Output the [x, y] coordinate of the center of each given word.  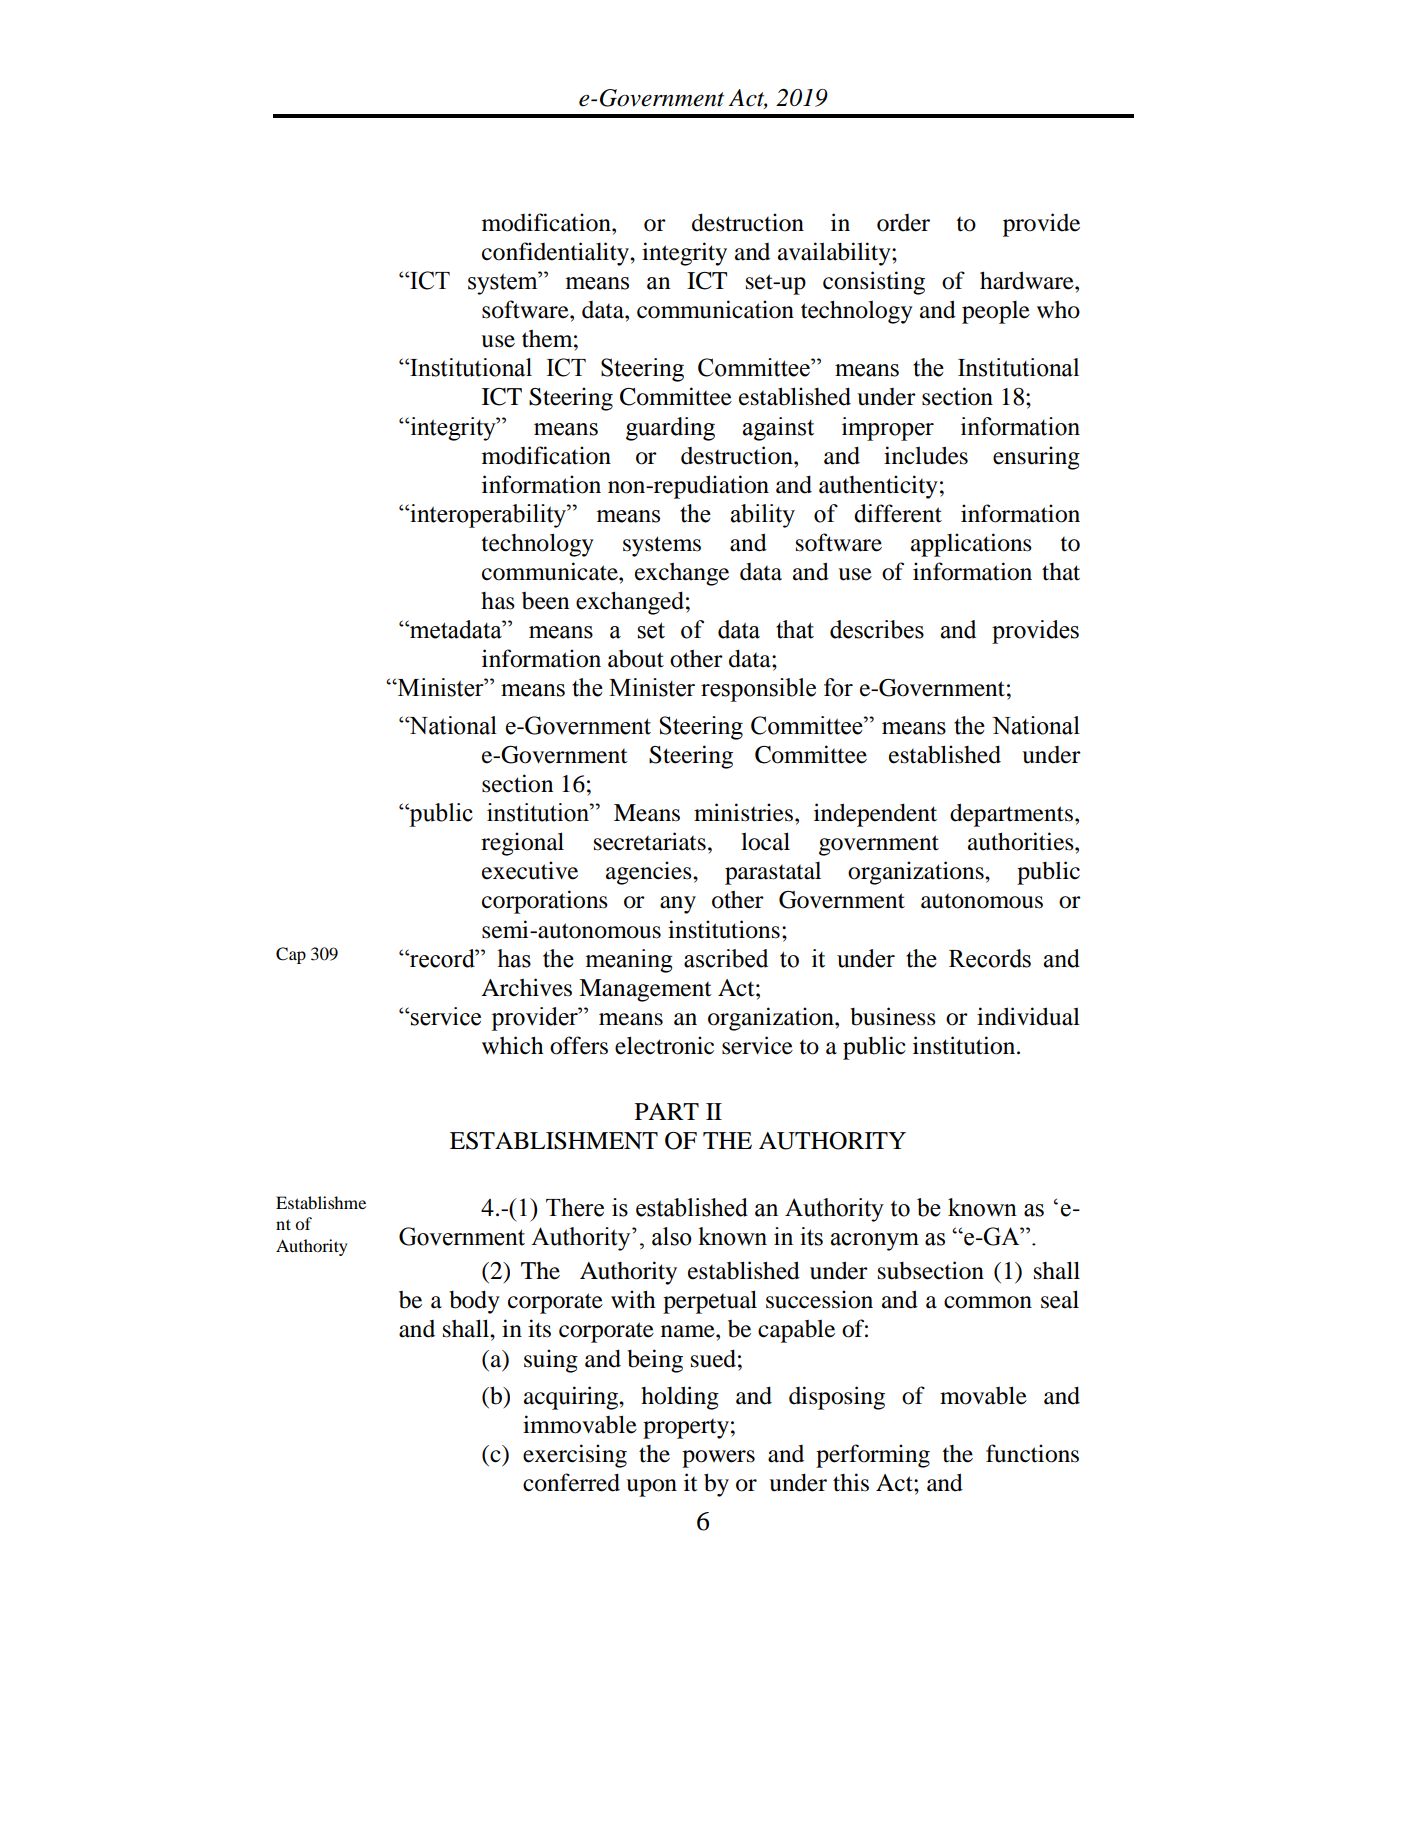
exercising [575, 1456]
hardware [1028, 280]
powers [718, 1459]
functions [1032, 1453]
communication [715, 309]
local [765, 841]
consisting [874, 283]
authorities [1022, 841]
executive [530, 870]
